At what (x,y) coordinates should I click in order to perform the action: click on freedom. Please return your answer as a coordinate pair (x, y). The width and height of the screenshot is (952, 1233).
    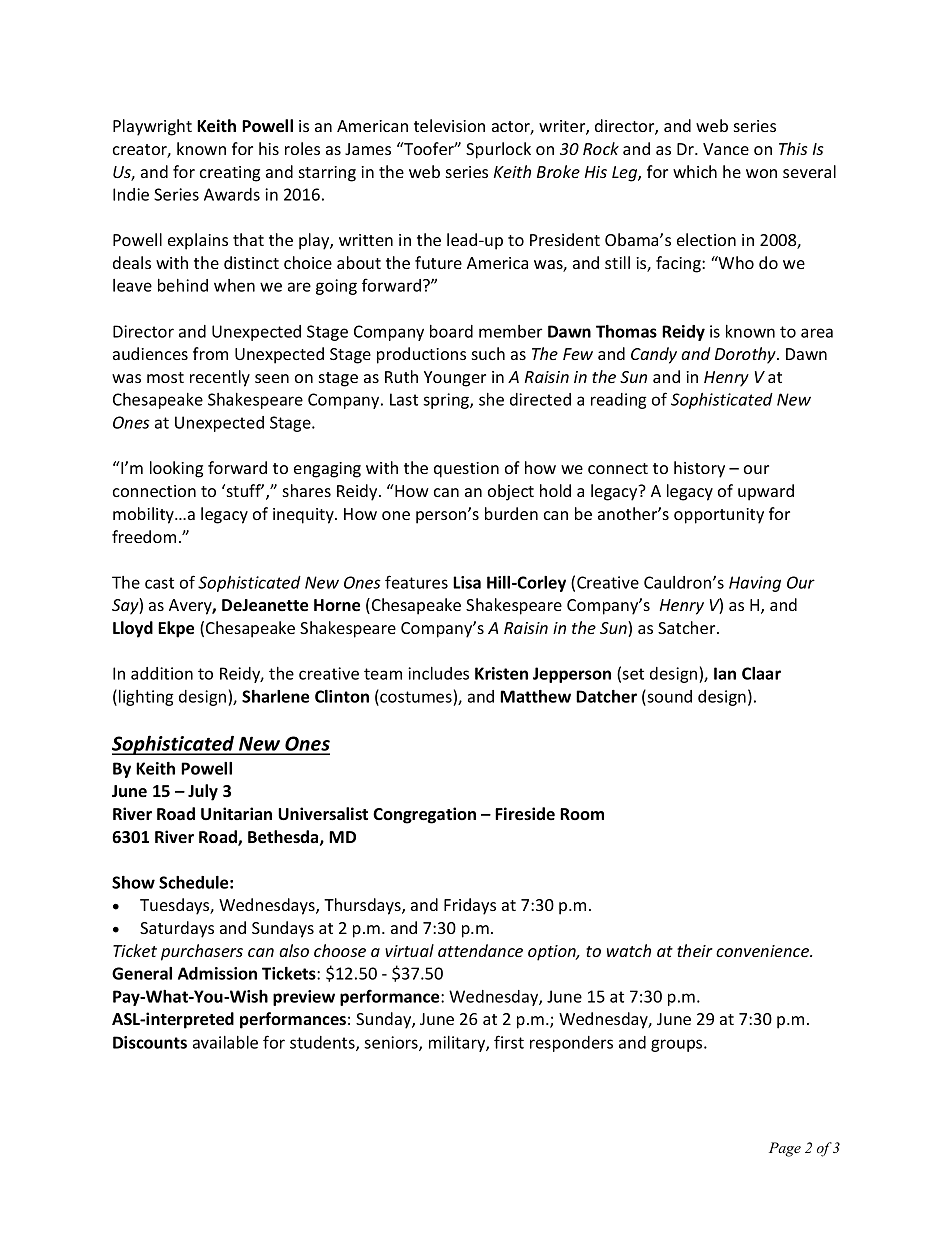
    Looking at the image, I should click on (144, 536).
